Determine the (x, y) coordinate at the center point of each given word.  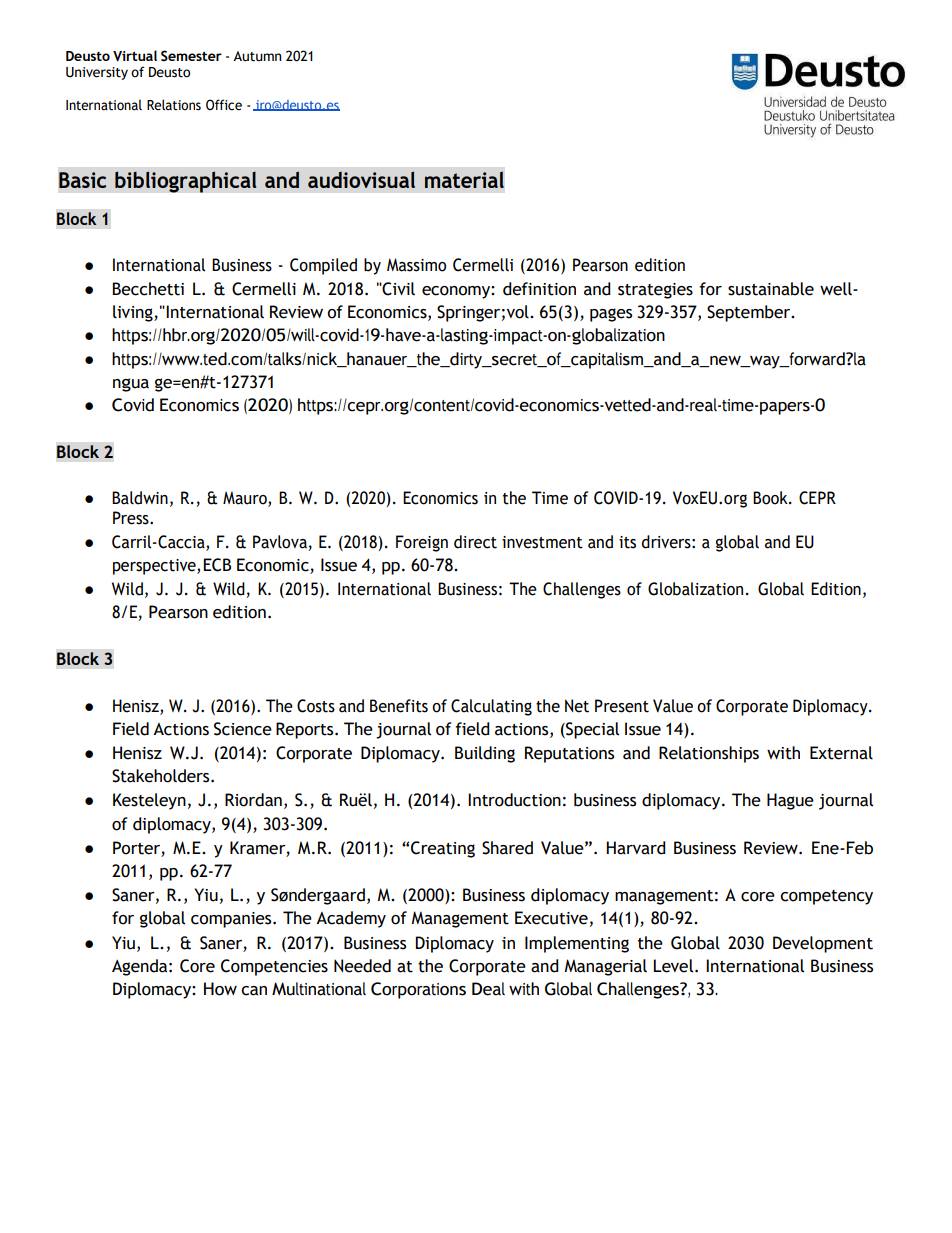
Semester (191, 56)
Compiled (323, 266)
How (220, 989)
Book (771, 498)
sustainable (771, 289)
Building (485, 754)
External (841, 753)
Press (132, 518)
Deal (488, 989)
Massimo (416, 265)
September (750, 313)
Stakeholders (162, 776)
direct (475, 542)
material (464, 180)
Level (673, 966)
